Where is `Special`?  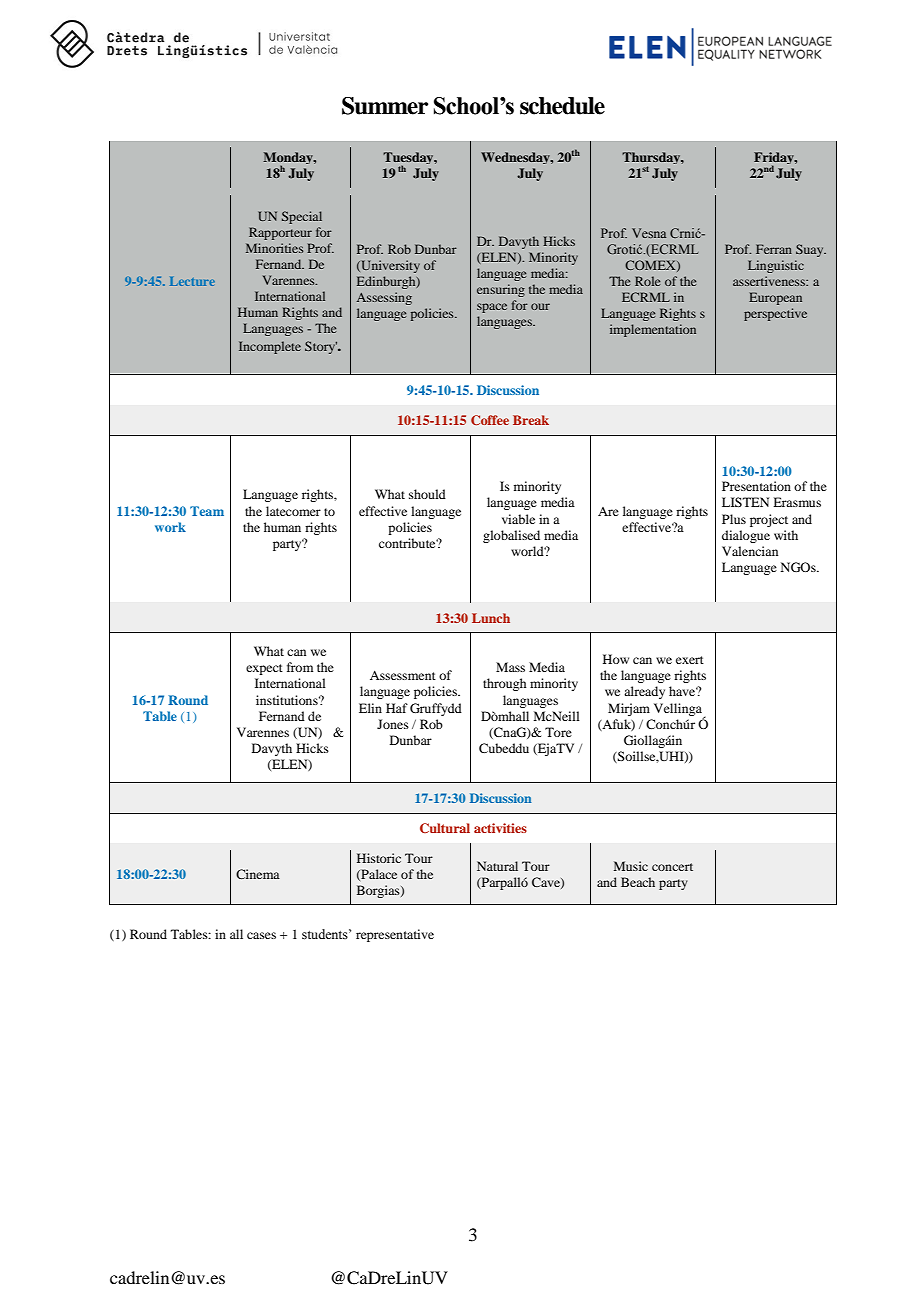
Special is located at coordinates (302, 217).
